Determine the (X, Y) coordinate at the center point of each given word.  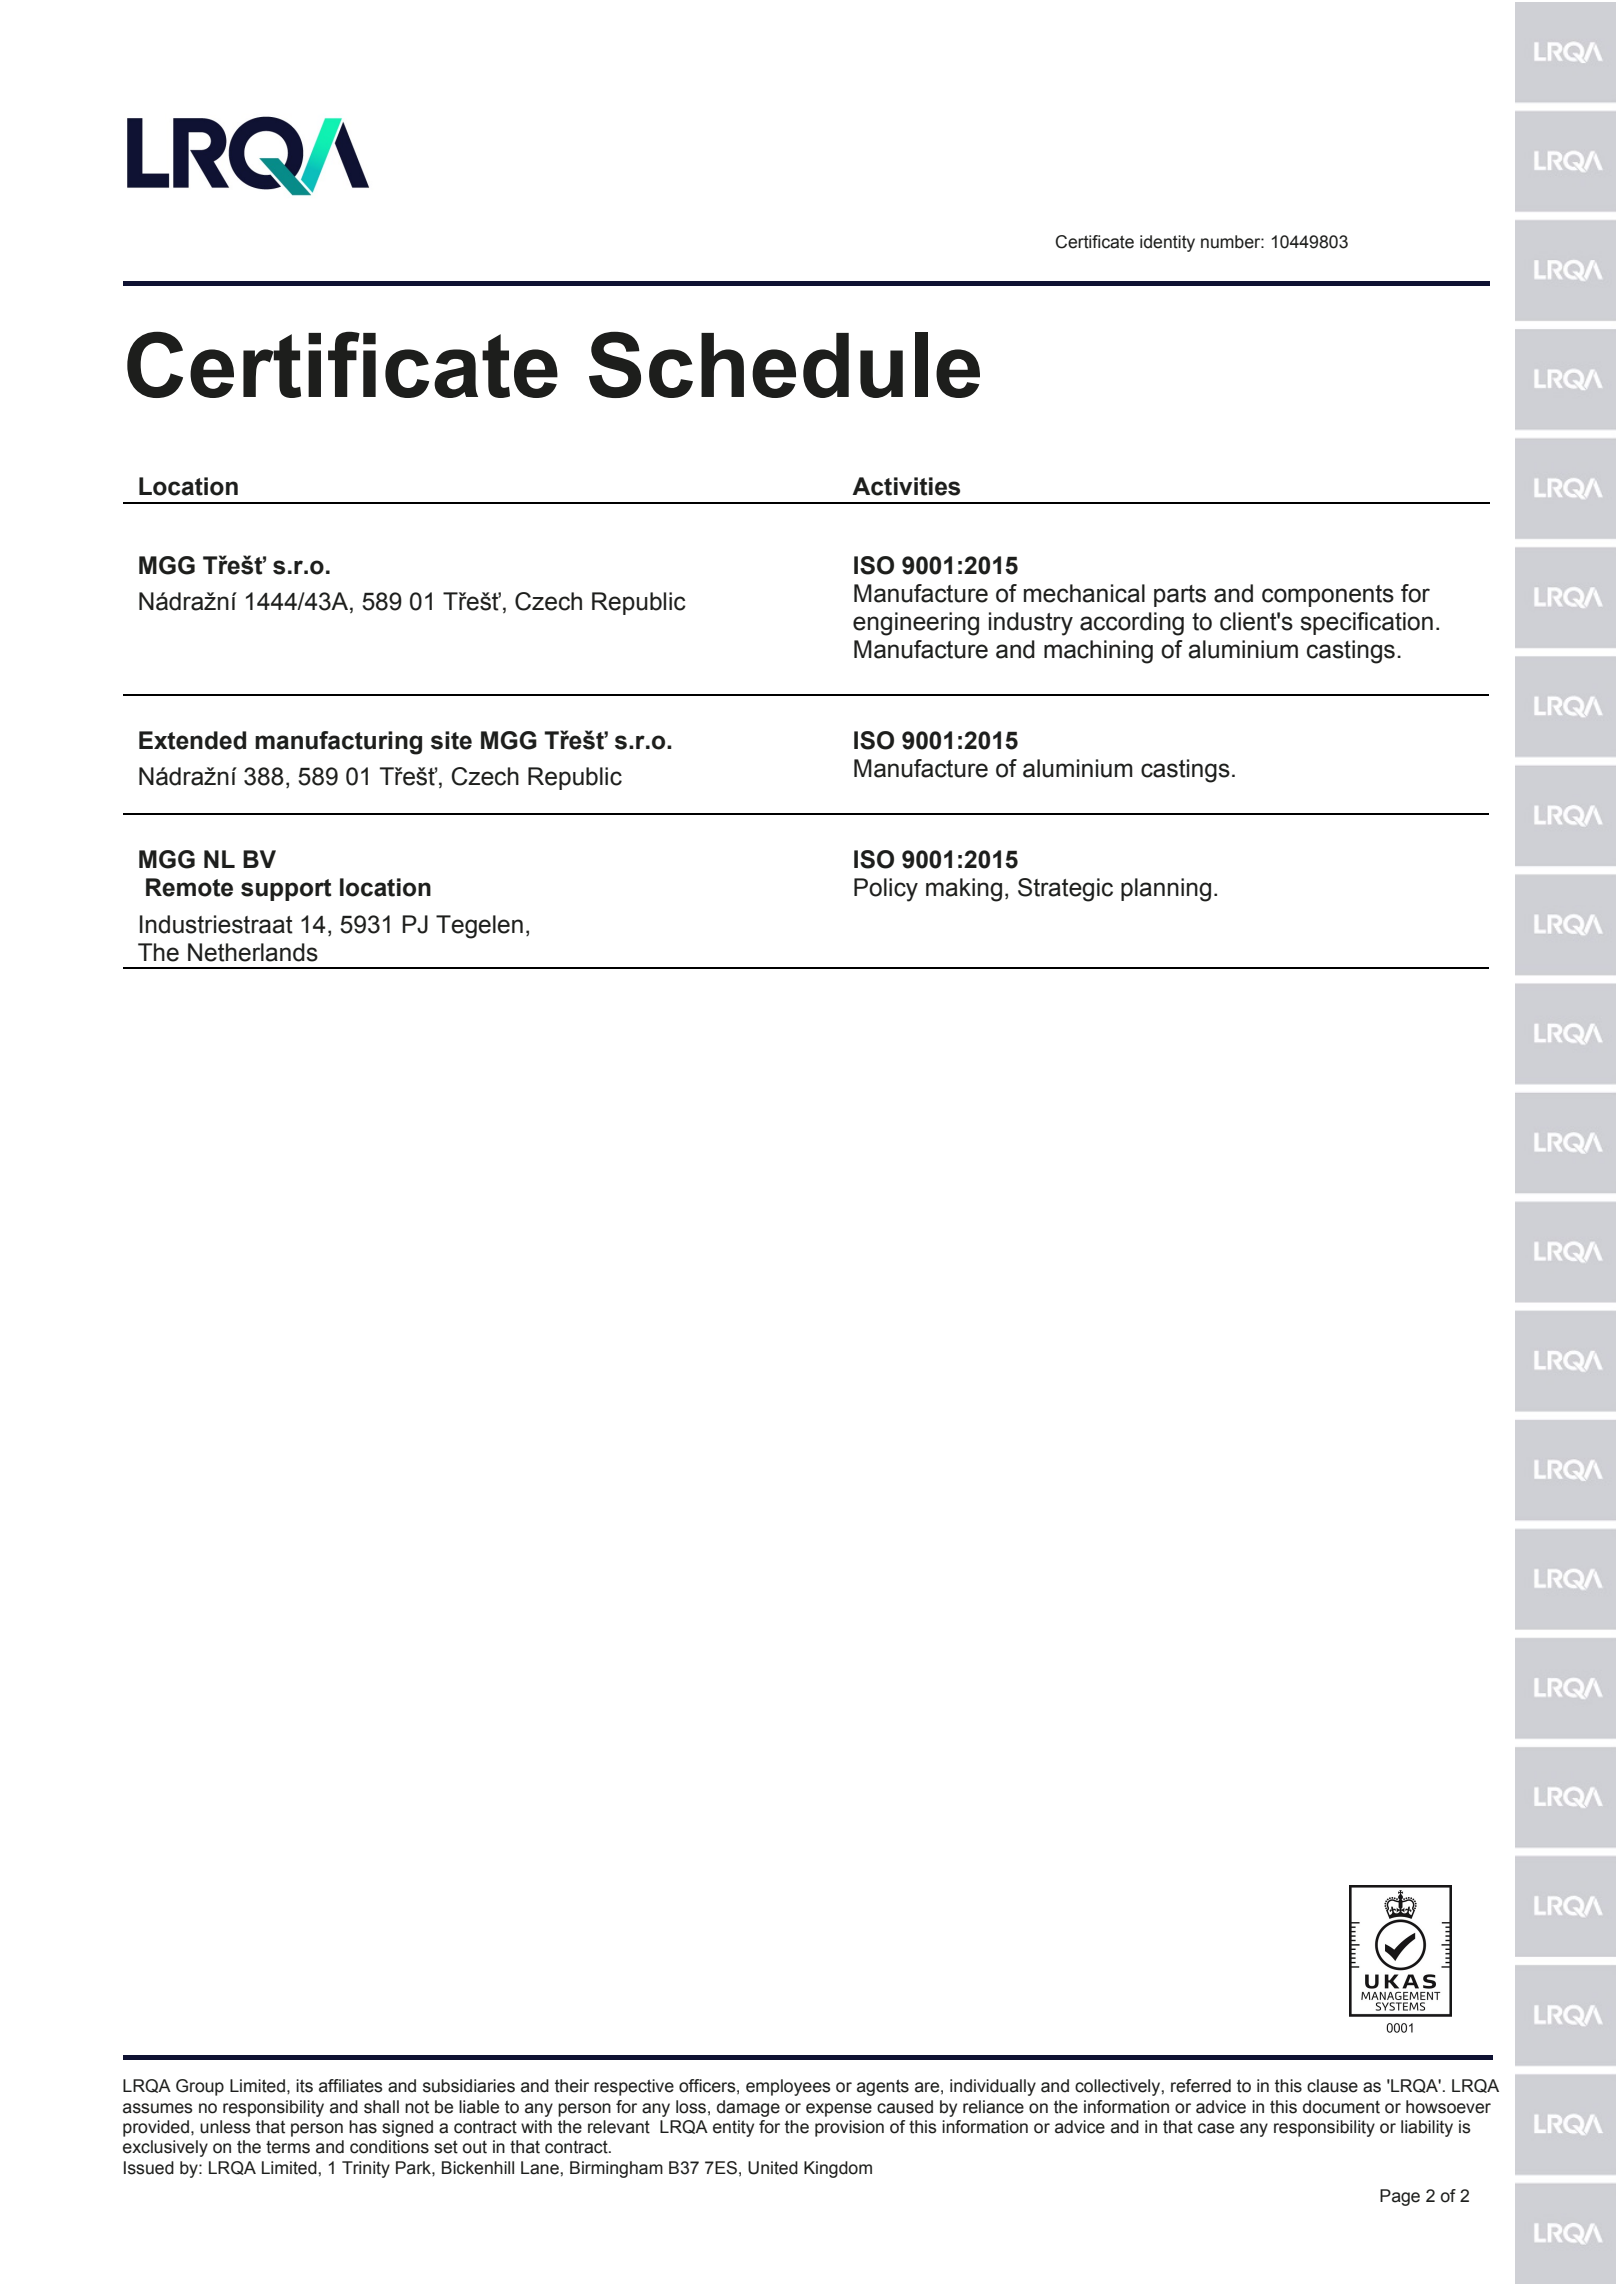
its (304, 2086)
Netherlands (253, 952)
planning (1166, 890)
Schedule (784, 364)
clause (1332, 2086)
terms (288, 2147)
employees (788, 2087)
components (1328, 596)
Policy (886, 890)
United (773, 2168)
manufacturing (338, 743)
